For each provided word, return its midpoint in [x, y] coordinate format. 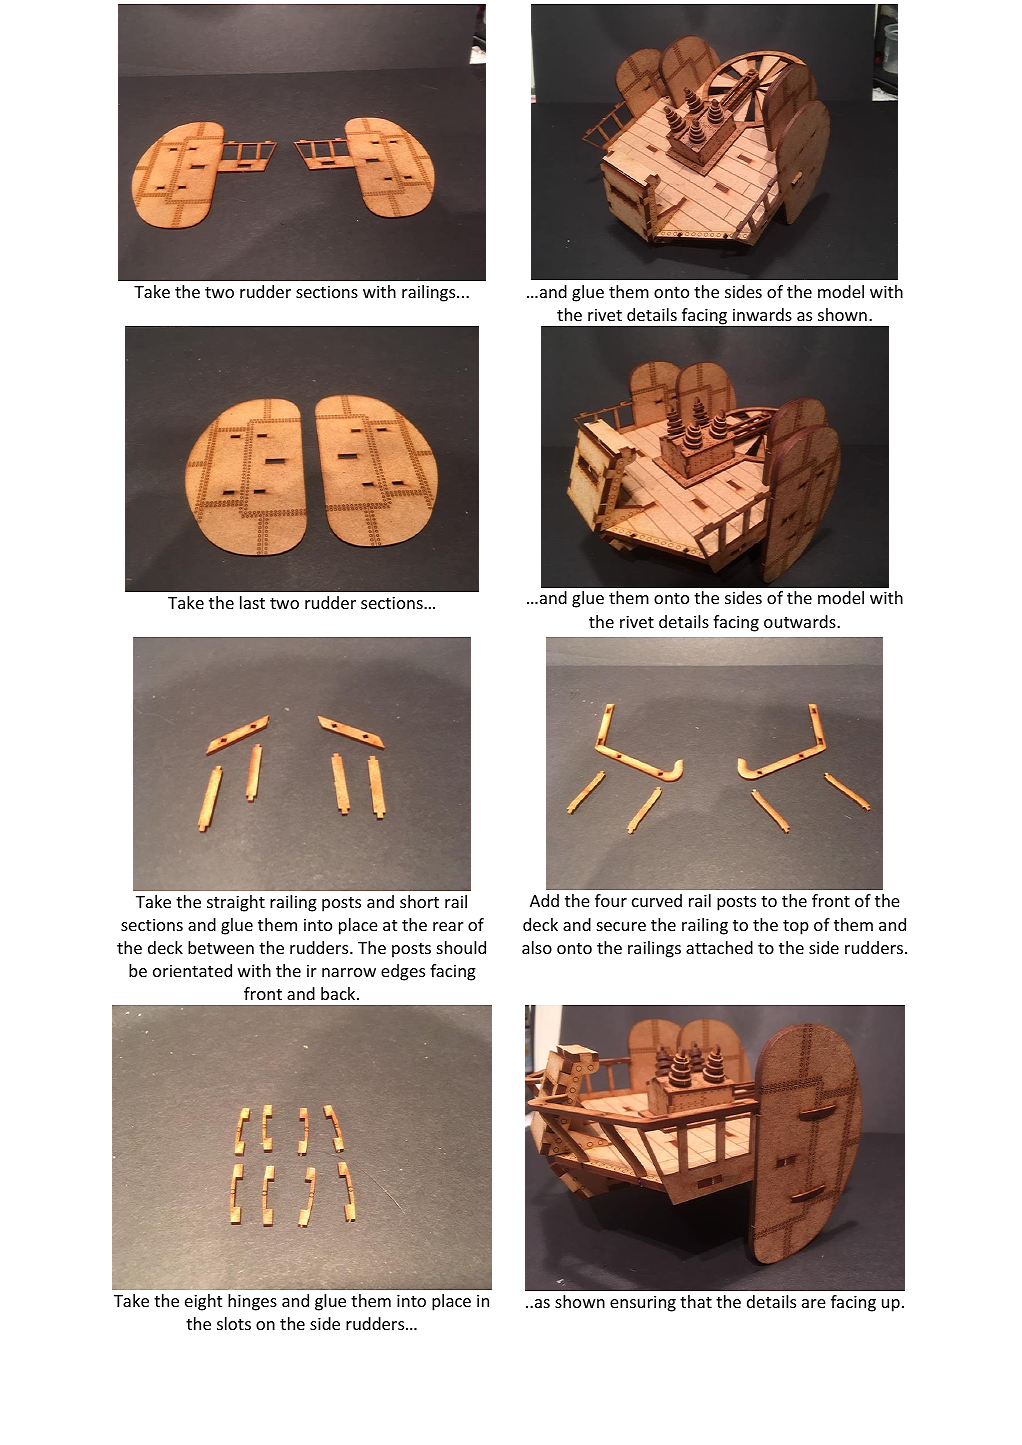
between [221, 947]
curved [657, 900]
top [796, 927]
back [339, 993]
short [419, 901]
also [537, 947]
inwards [762, 314]
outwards [801, 621]
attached [719, 947]
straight [236, 903]
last [252, 602]
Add [544, 900]
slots [234, 1323]
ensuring [643, 1303]
